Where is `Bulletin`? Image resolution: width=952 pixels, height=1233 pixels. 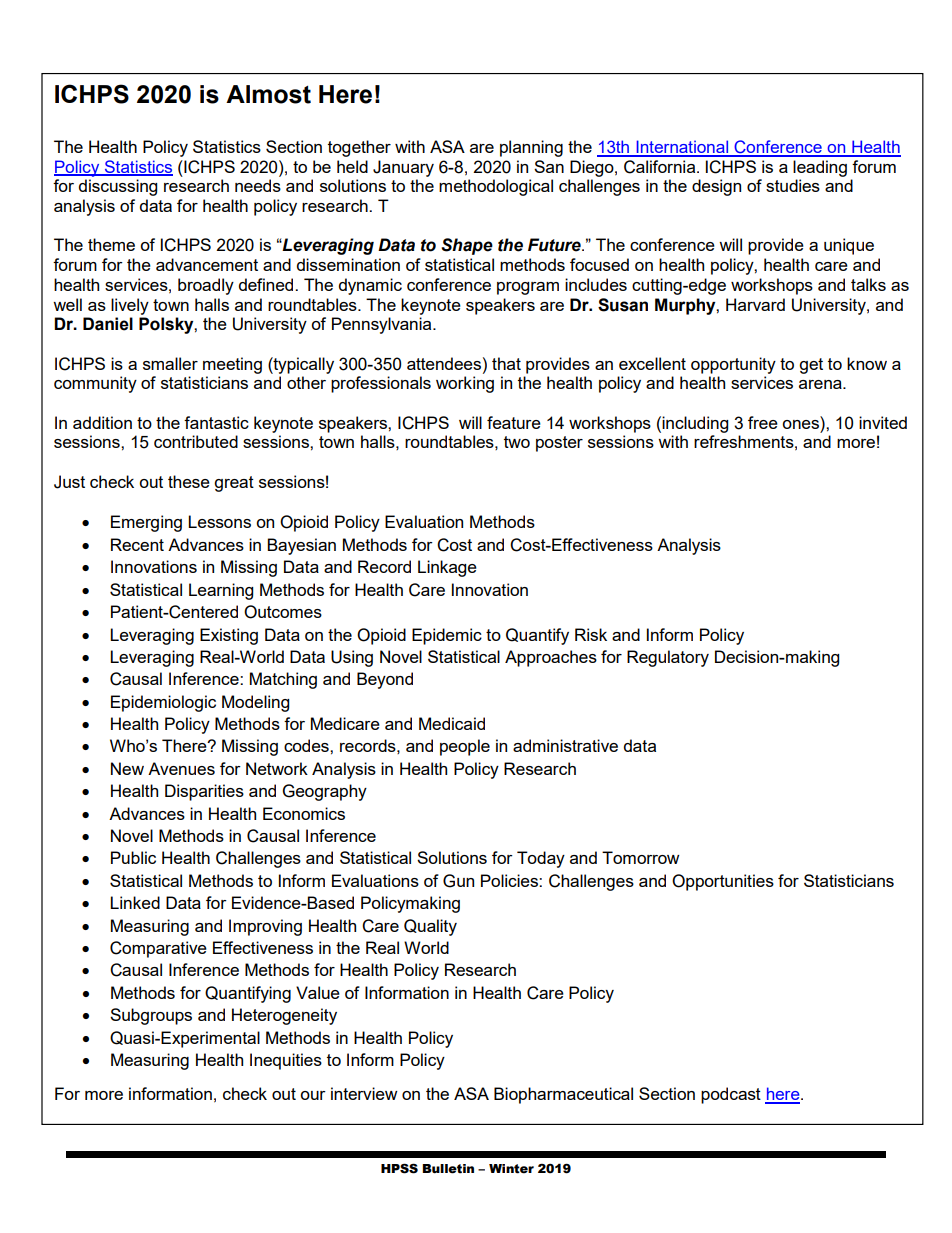 Bulletin is located at coordinates (448, 1169).
